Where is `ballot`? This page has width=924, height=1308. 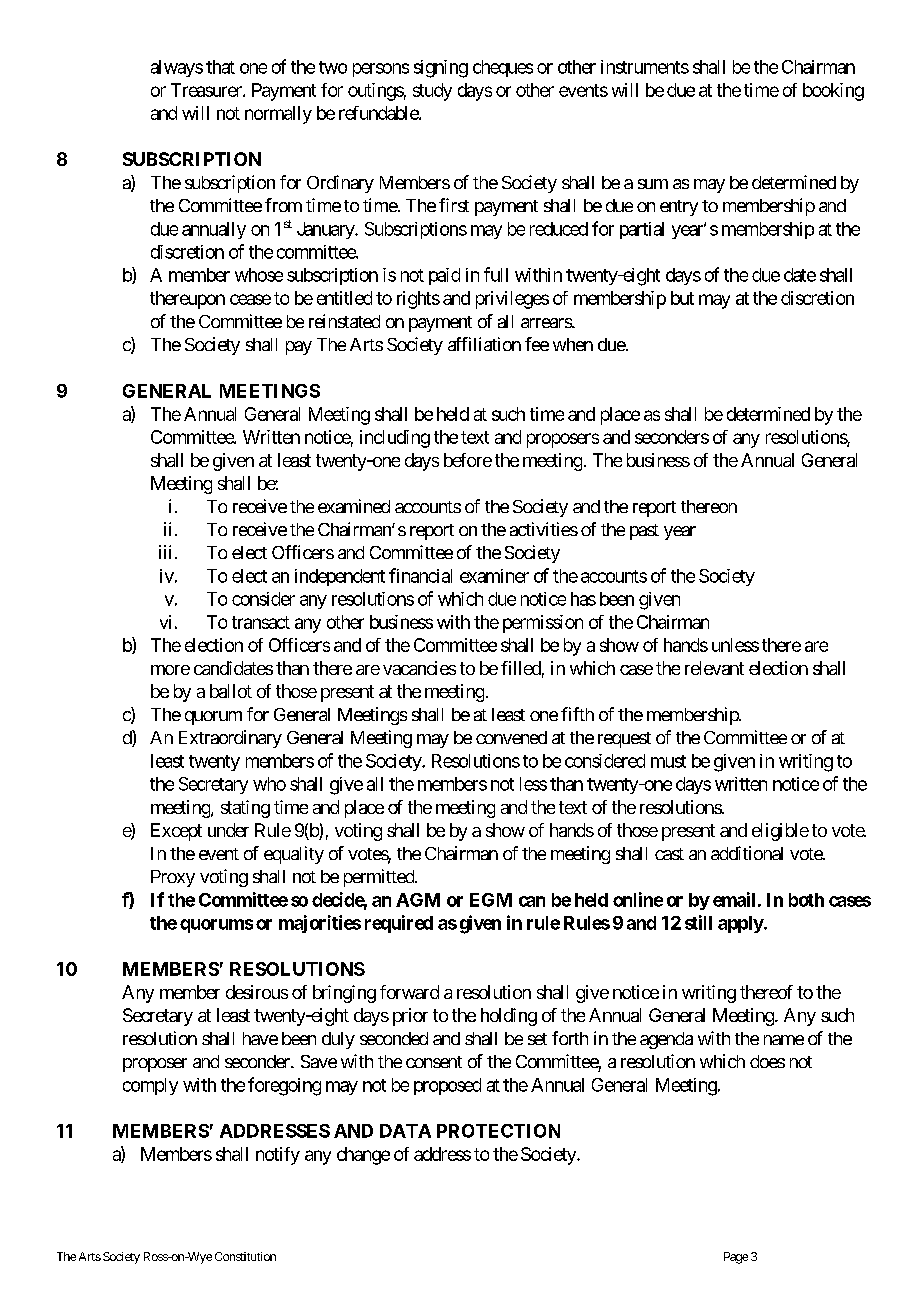
ballot is located at coordinates (231, 691).
